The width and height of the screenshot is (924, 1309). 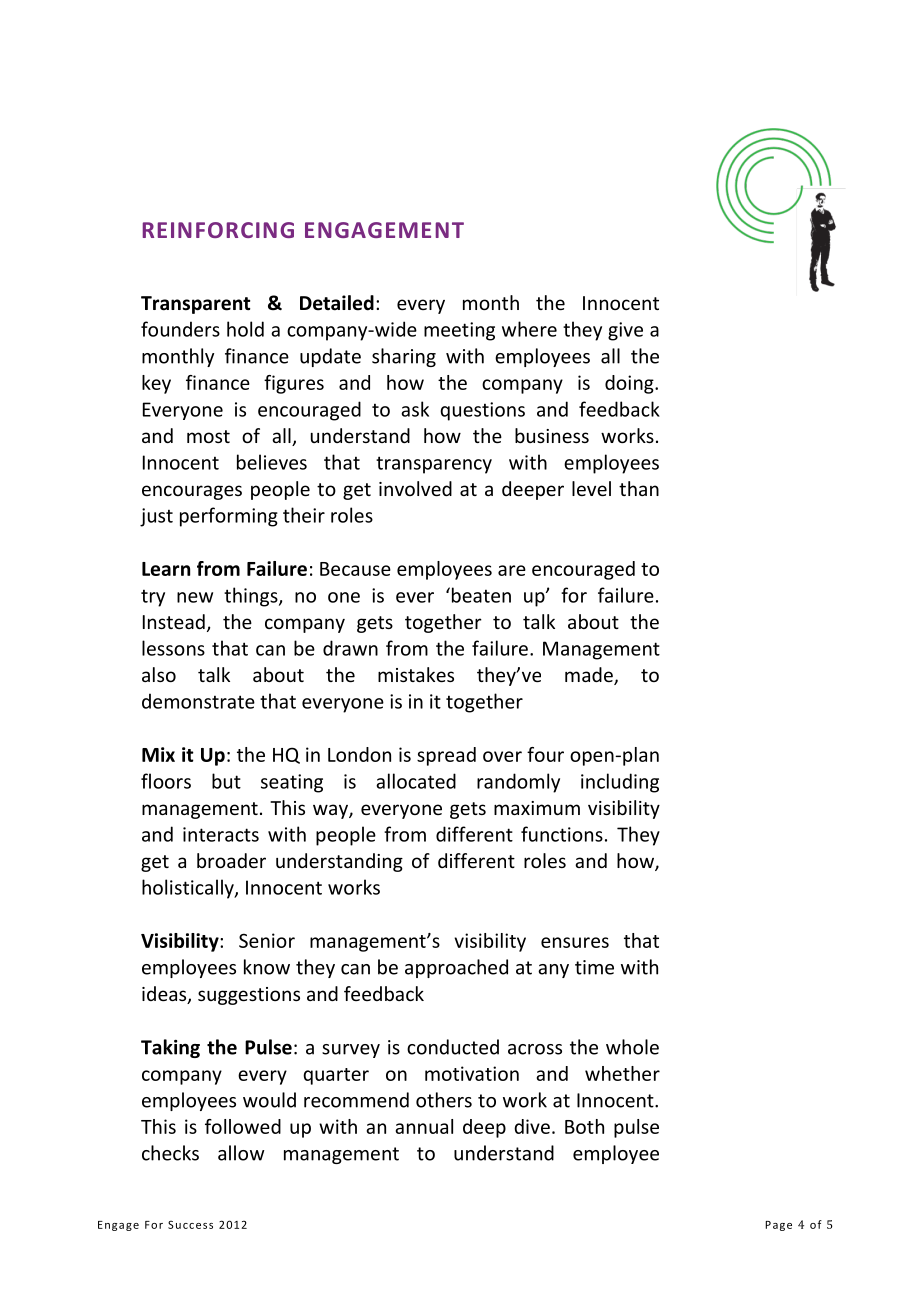 I want to click on allow, so click(x=241, y=1153).
